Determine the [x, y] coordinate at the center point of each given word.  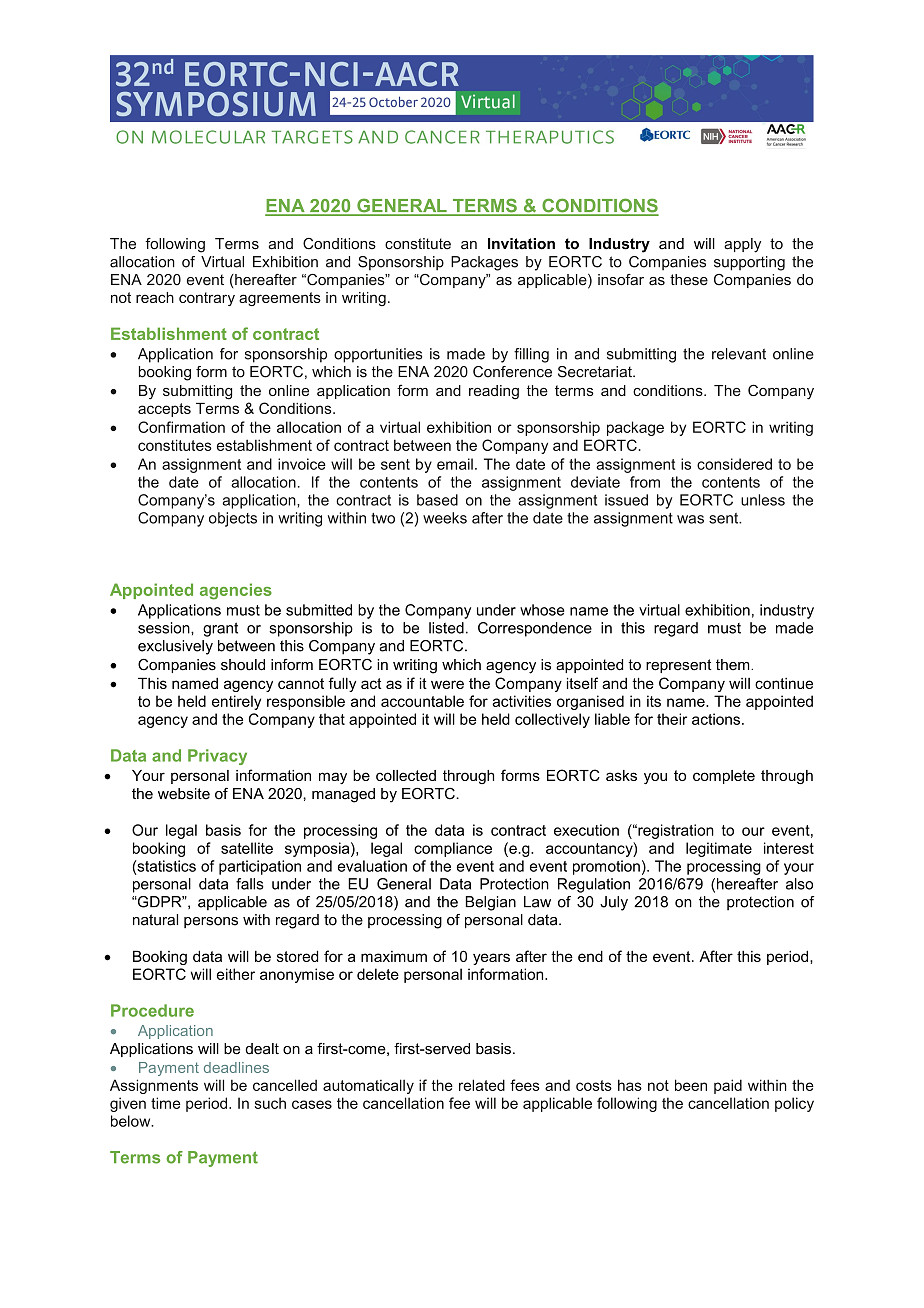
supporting [749, 263]
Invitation [521, 244]
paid [728, 1086]
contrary [207, 299]
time [165, 1103]
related [482, 1085]
